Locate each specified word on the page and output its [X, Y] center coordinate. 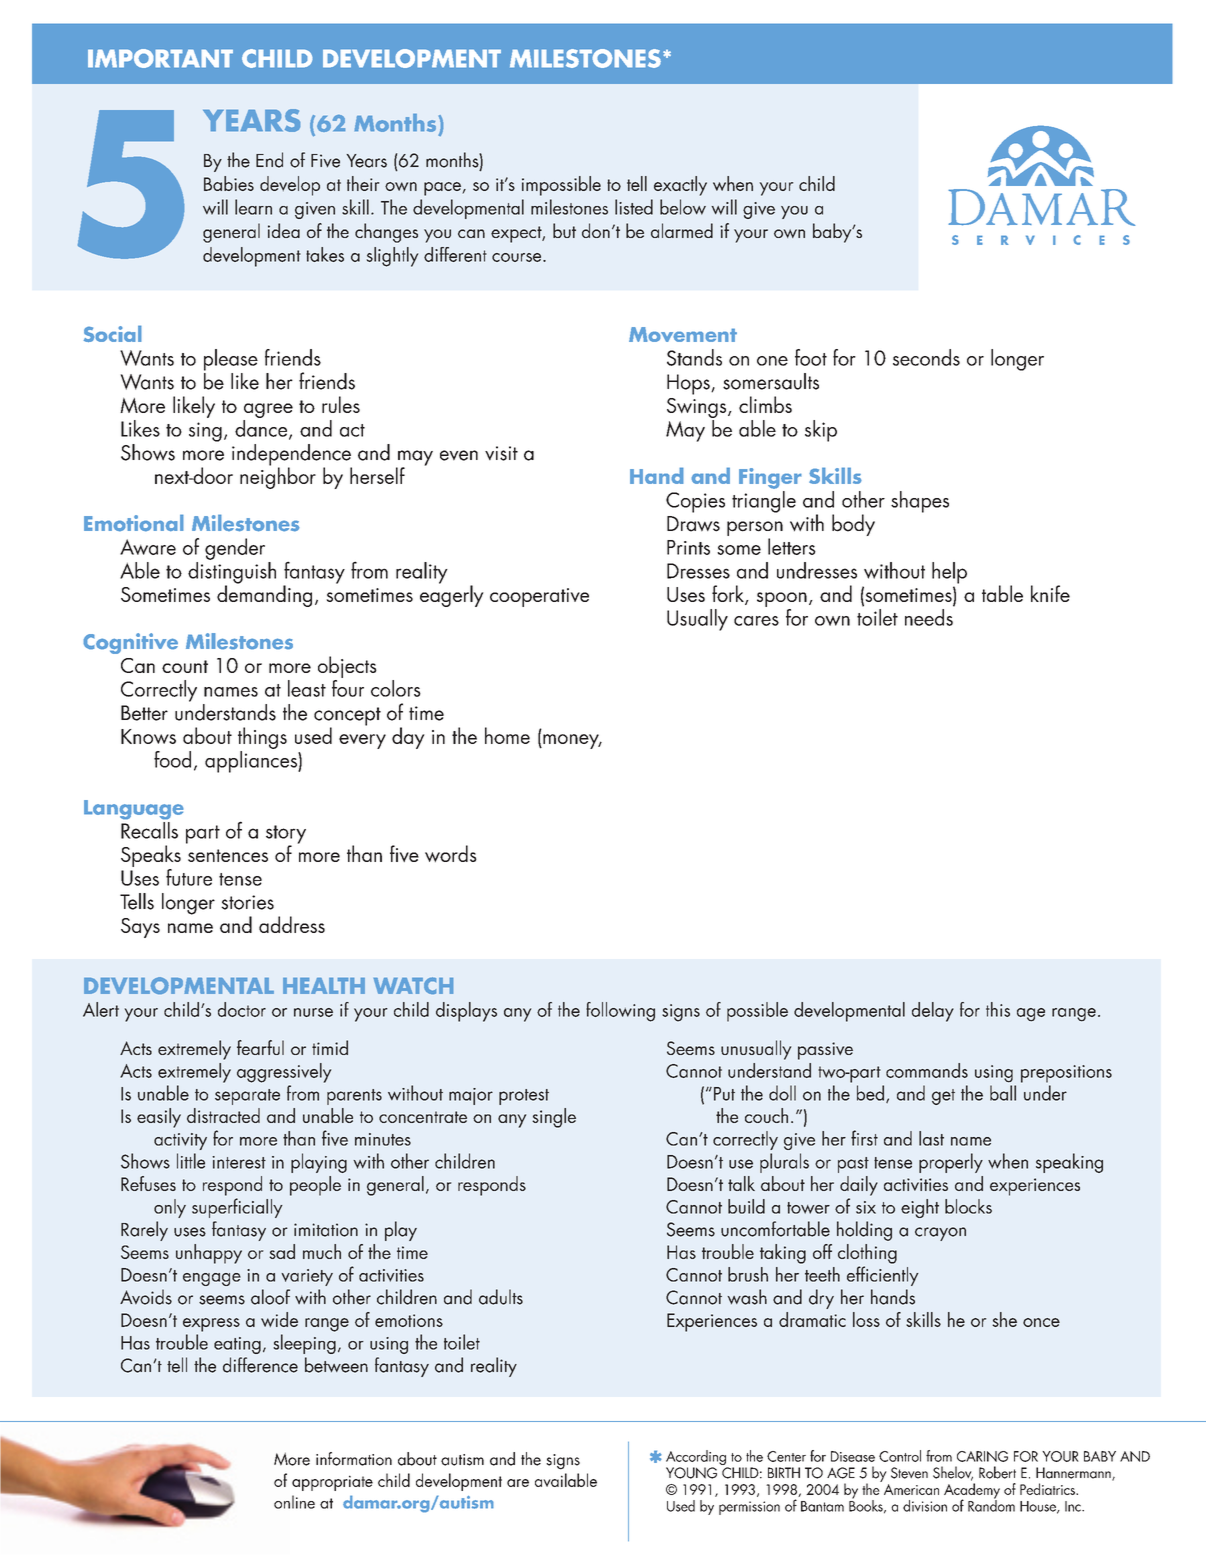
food [172, 759]
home [507, 735]
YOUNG [691, 1473]
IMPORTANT [160, 58]
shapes [920, 502]
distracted [223, 1115]
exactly [680, 186]
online [294, 1502]
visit [501, 453]
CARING [982, 1456]
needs [929, 617]
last [931, 1138]
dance [262, 429]
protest [524, 1097]
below [683, 207]
